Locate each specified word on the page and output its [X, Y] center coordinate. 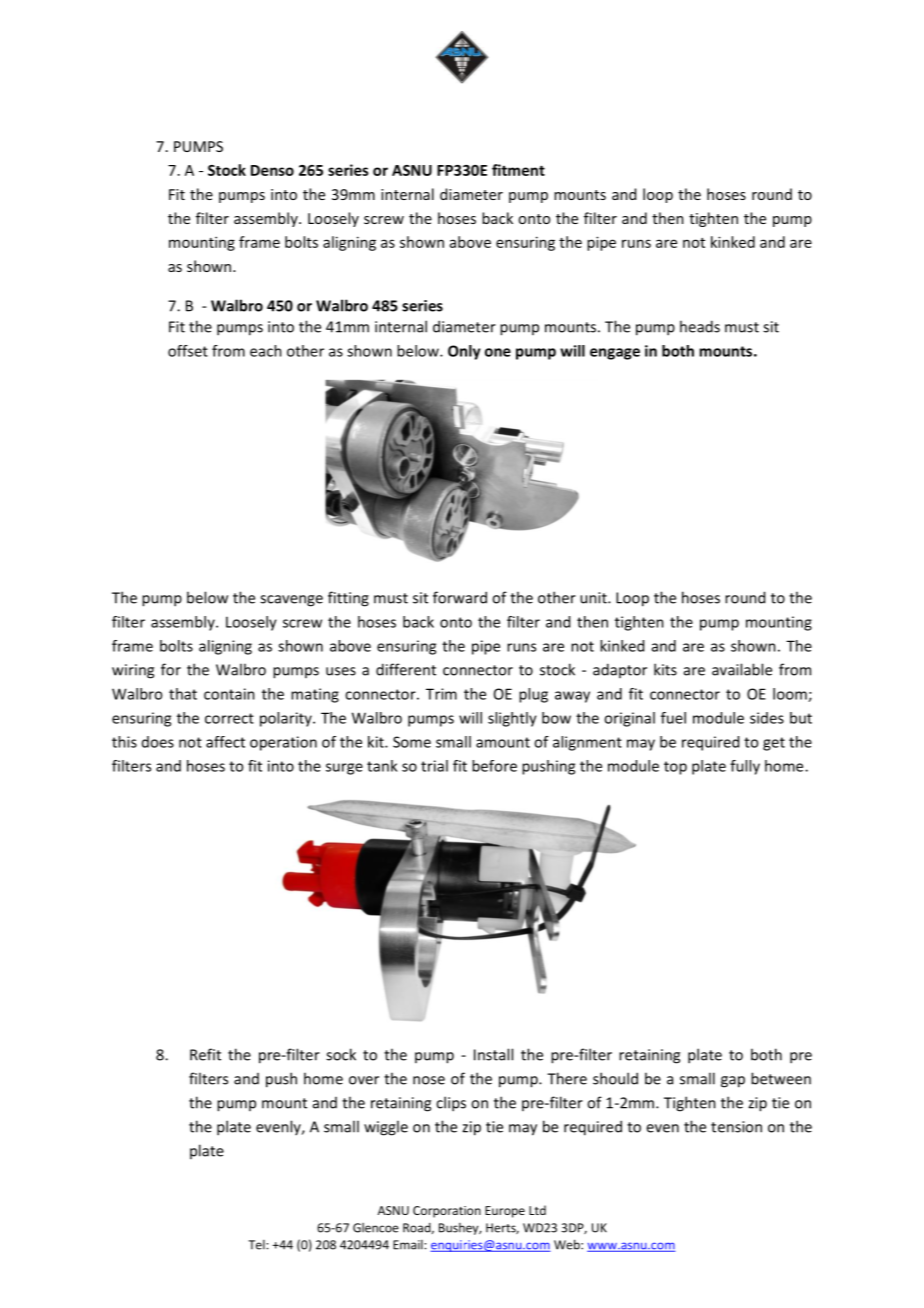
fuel [673, 718]
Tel [257, 1245]
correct [229, 718]
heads [700, 326]
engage [615, 354]
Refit [205, 1054]
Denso [272, 170]
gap [733, 1082]
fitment [518, 170]
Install [493, 1054]
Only [464, 352]
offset [188, 351]
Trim [441, 694]
